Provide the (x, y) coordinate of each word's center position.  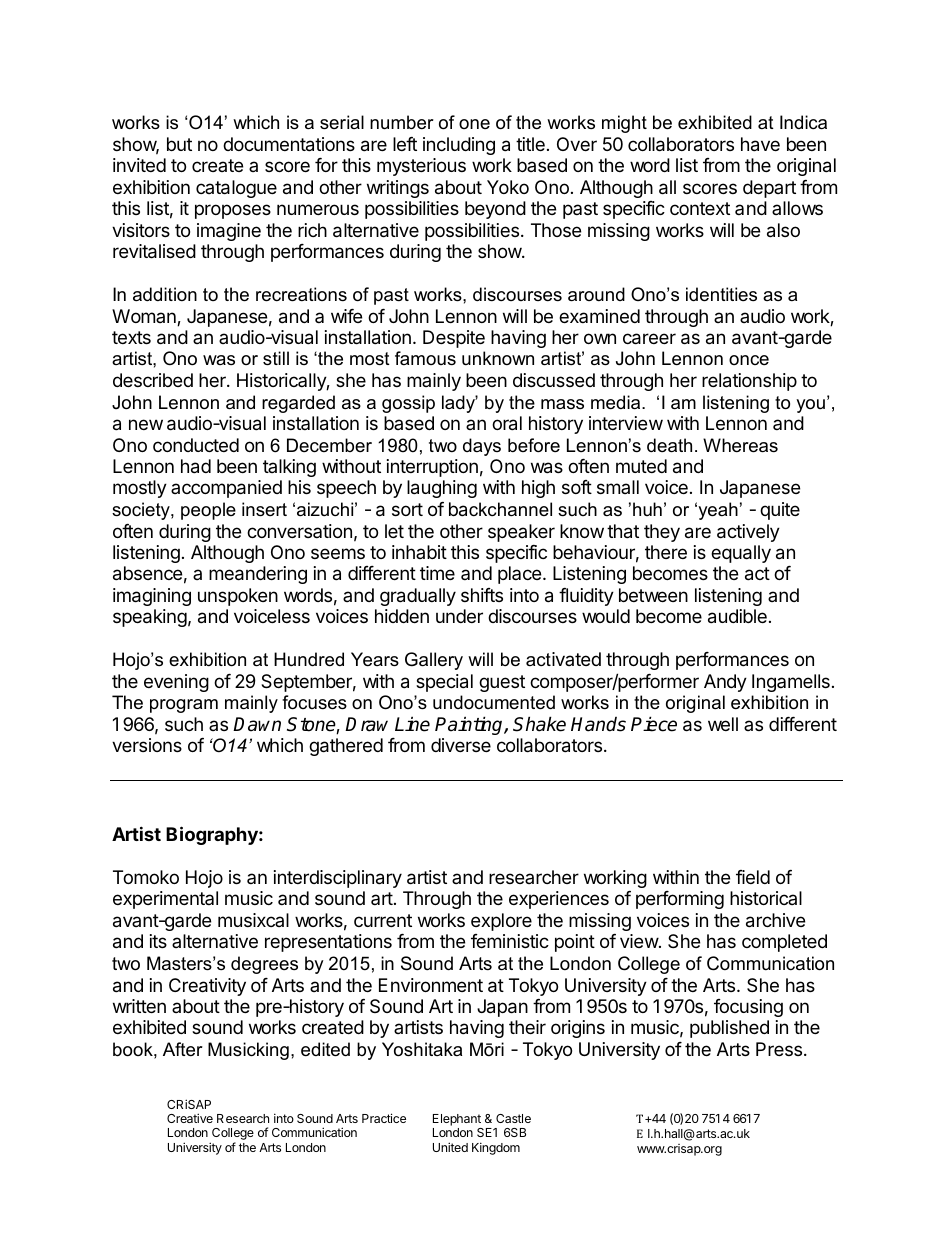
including (459, 146)
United (450, 1147)
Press (780, 1049)
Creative (190, 1118)
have (760, 144)
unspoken (238, 597)
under (459, 616)
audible (737, 616)
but (179, 144)
